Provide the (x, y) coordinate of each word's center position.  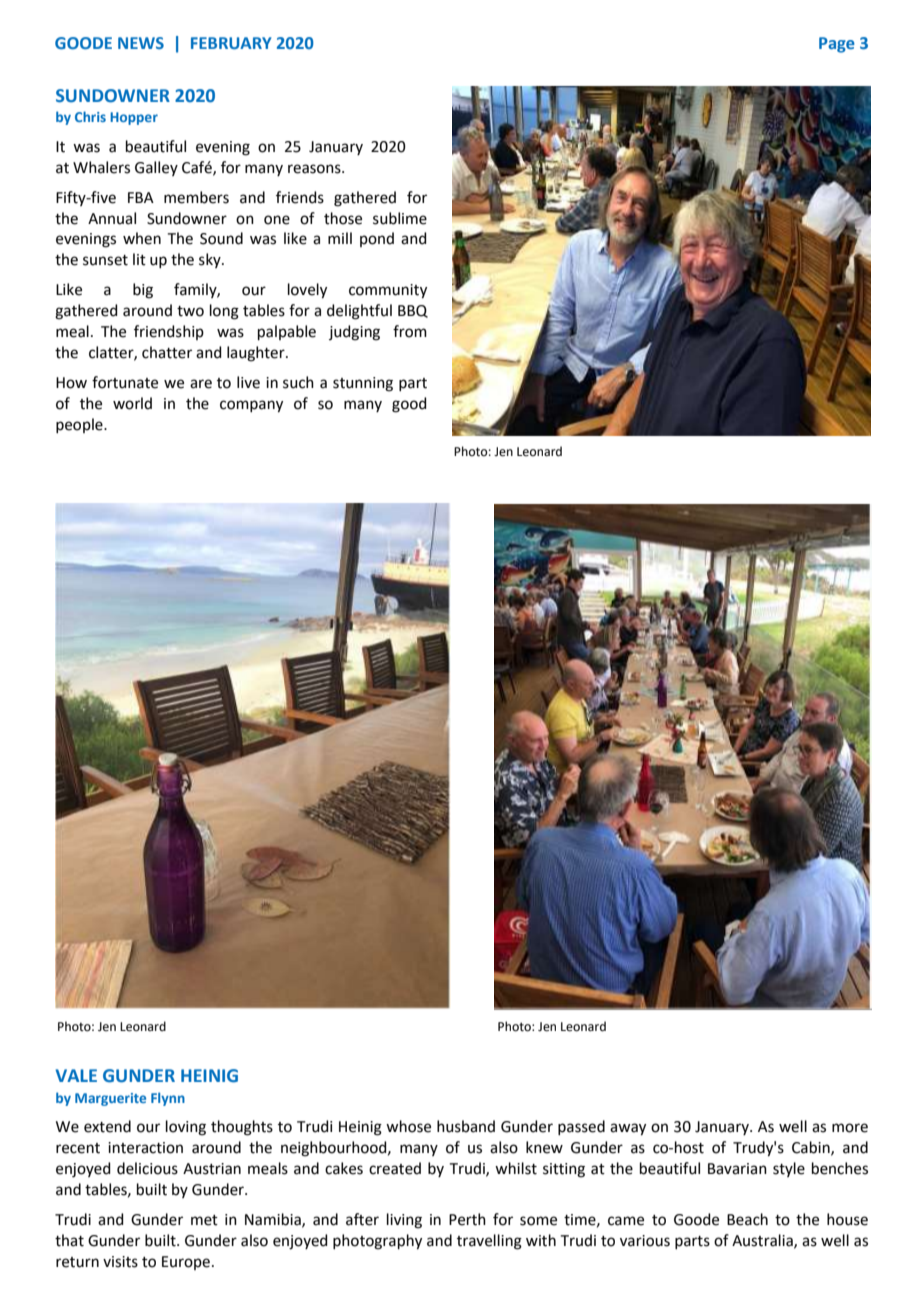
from (410, 331)
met (204, 1220)
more (850, 1128)
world (132, 403)
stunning (363, 384)
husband (466, 1126)
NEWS (141, 43)
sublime (400, 218)
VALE (76, 1075)
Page (837, 45)
